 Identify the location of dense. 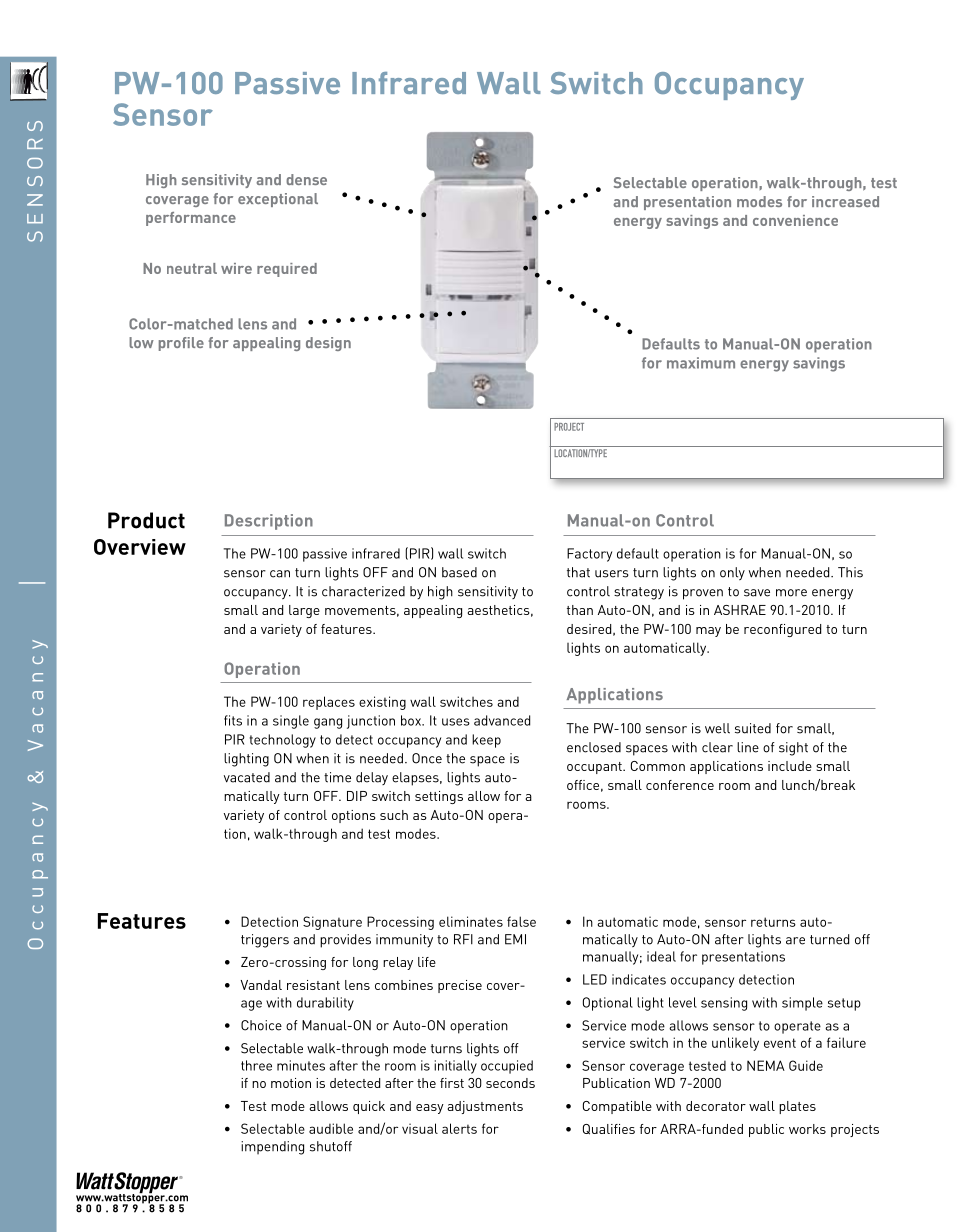
(306, 179).
